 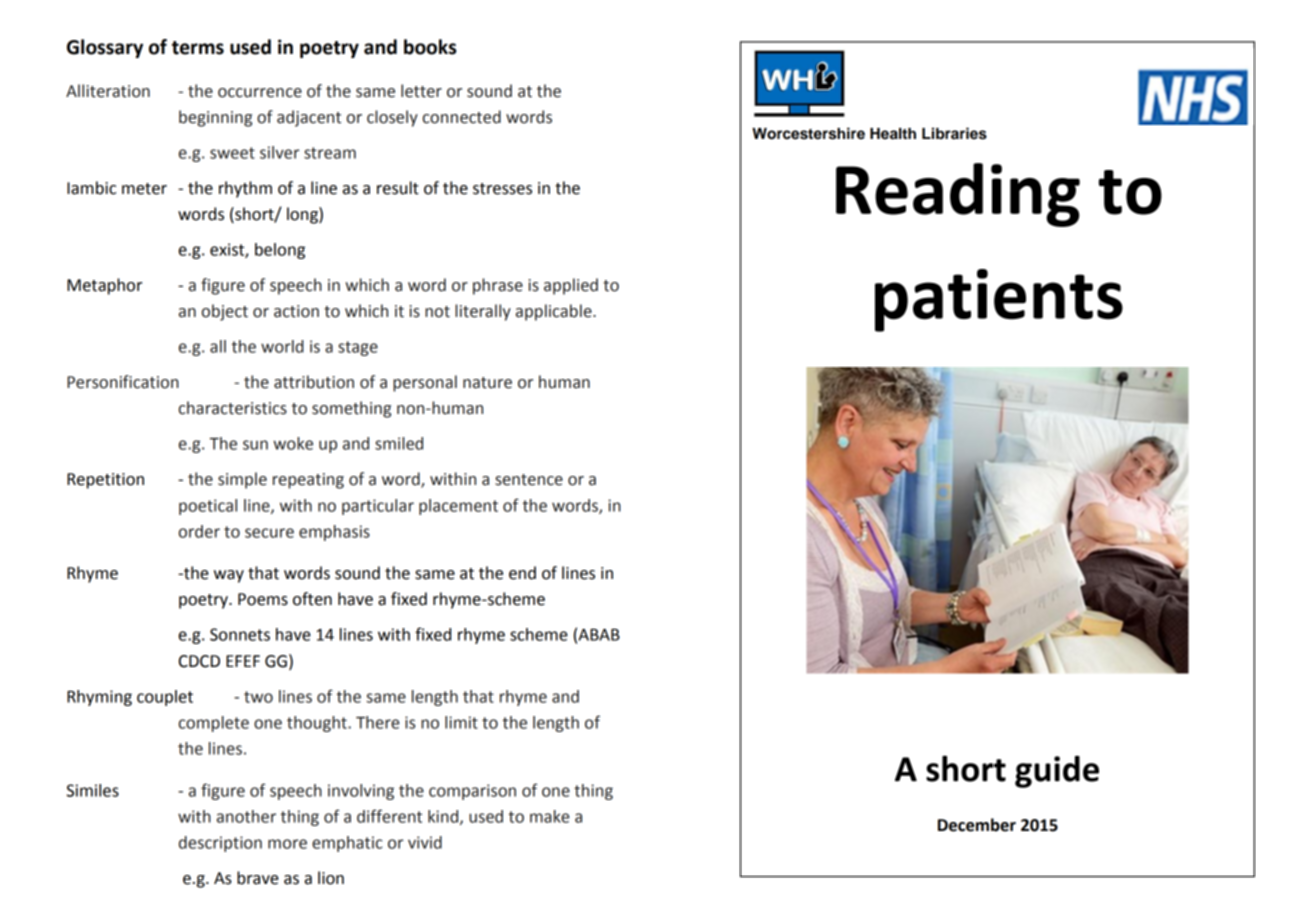 I want to click on patients, so click(x=999, y=300).
